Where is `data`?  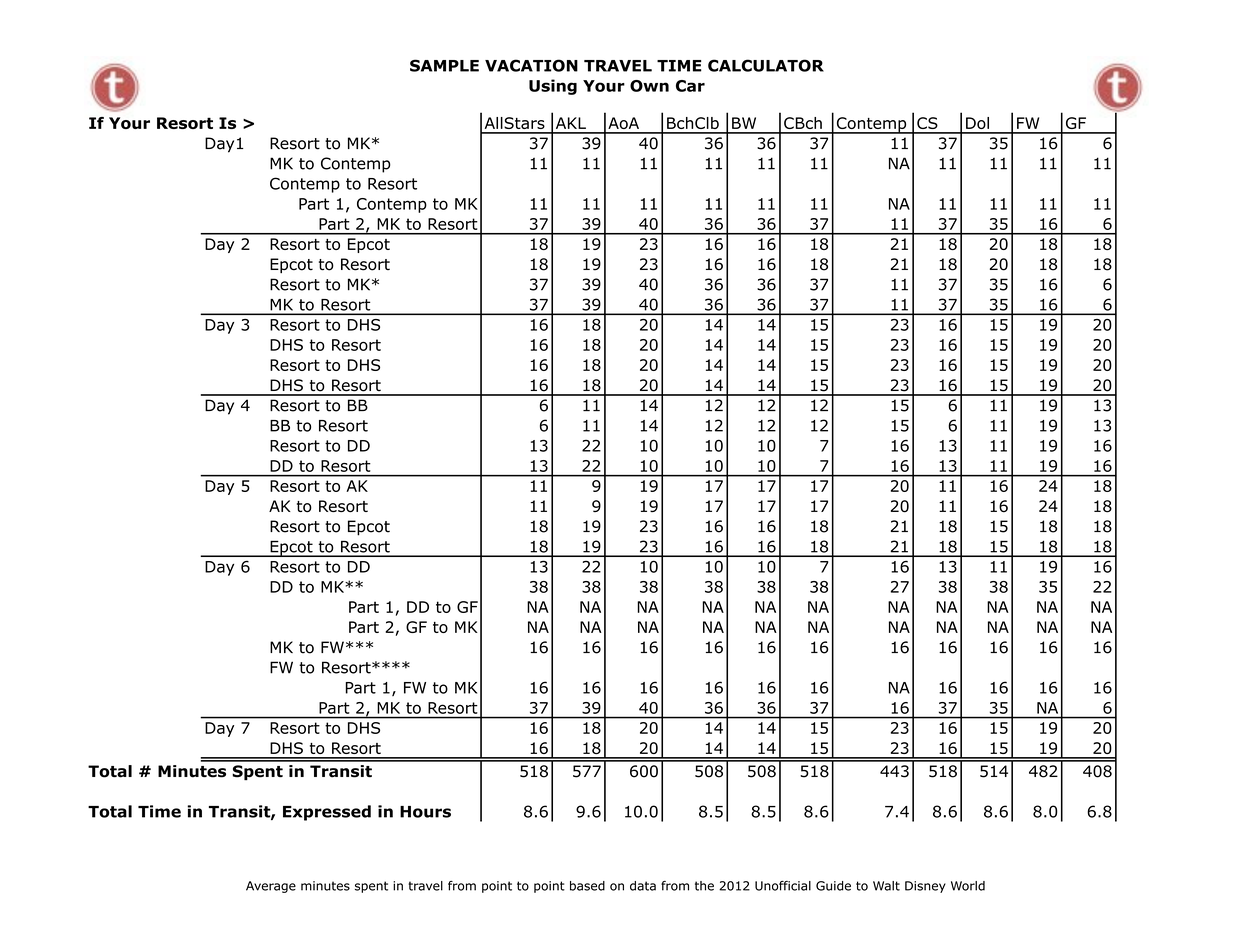 data is located at coordinates (643, 886).
